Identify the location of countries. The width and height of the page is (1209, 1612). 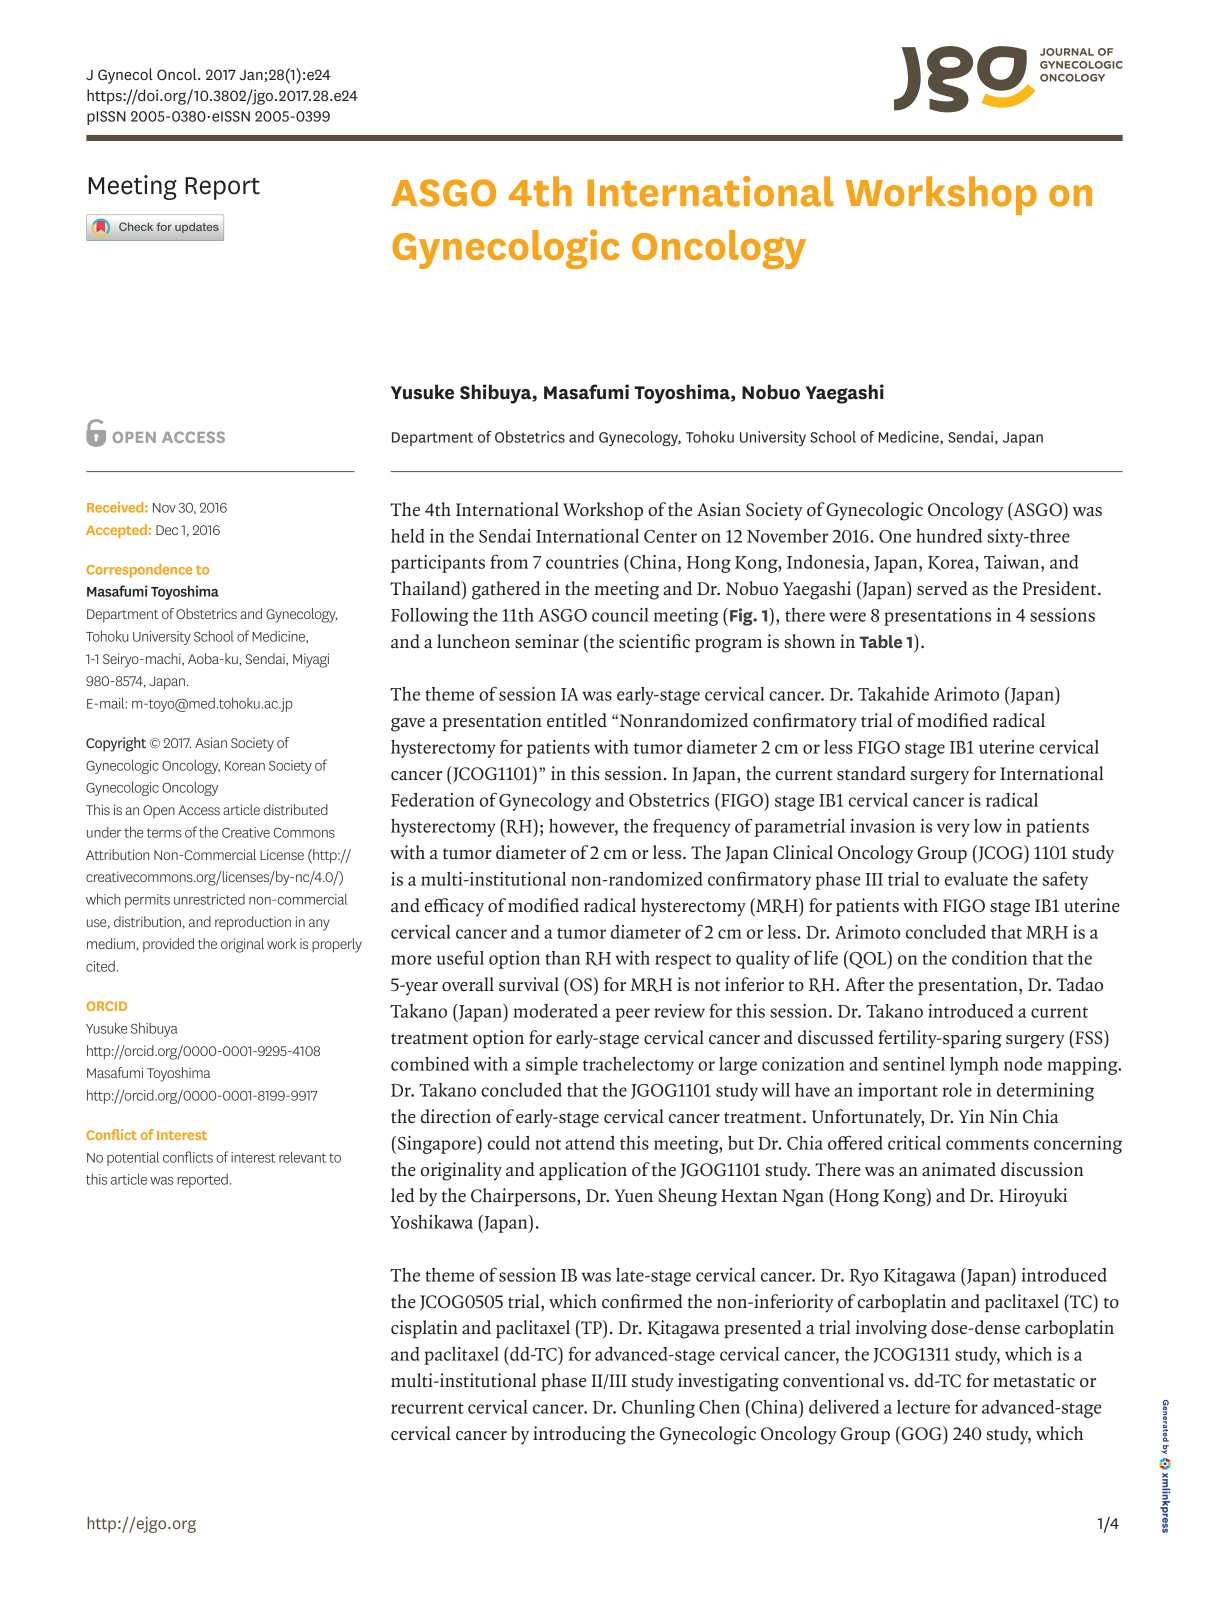
(582, 562).
